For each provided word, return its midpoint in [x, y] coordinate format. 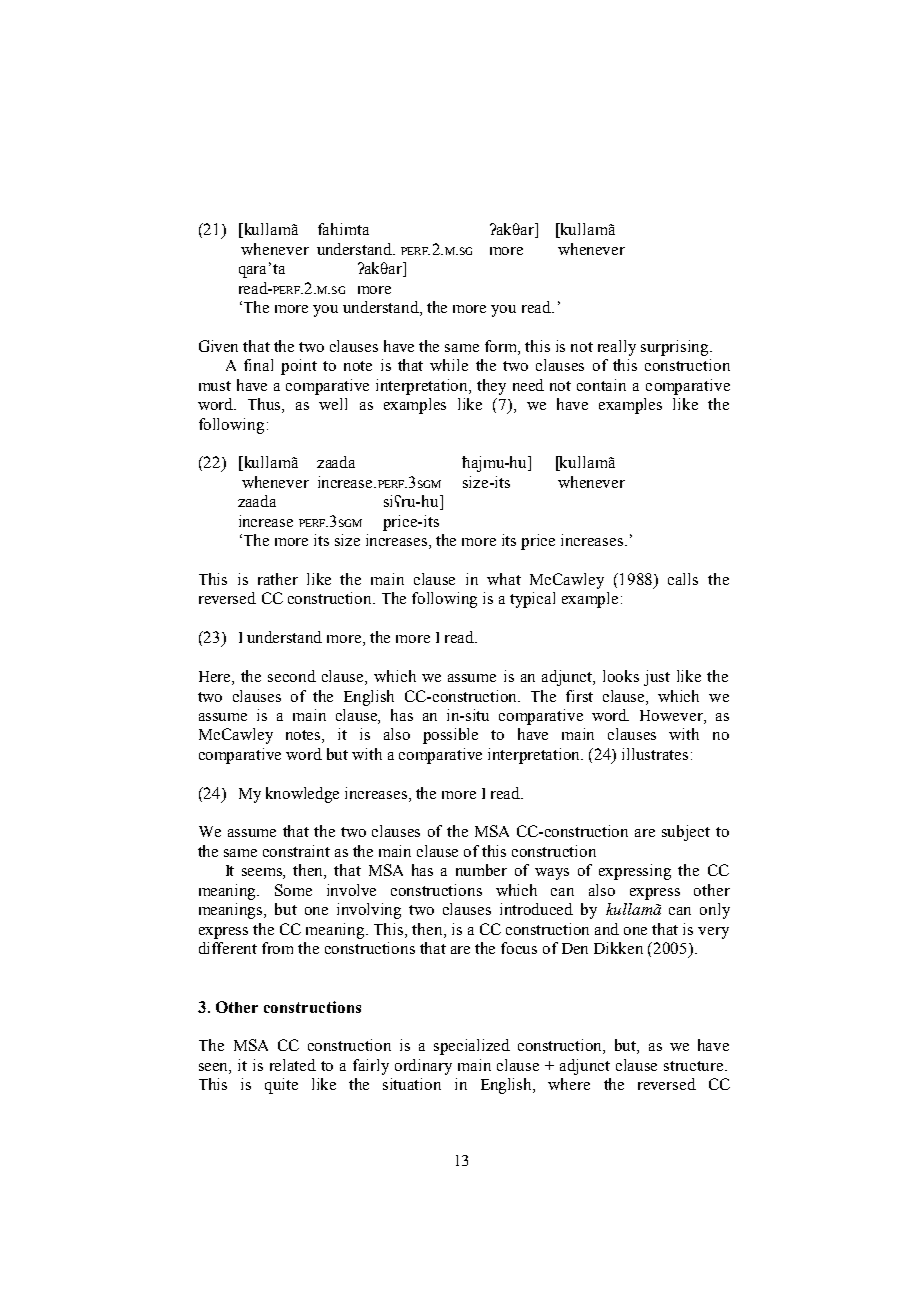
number [481, 870]
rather [278, 579]
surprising [676, 348]
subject [686, 833]
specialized [472, 1047]
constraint [296, 851]
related [293, 1065]
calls [683, 579]
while [449, 365]
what [504, 579]
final [258, 365]
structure [695, 1066]
